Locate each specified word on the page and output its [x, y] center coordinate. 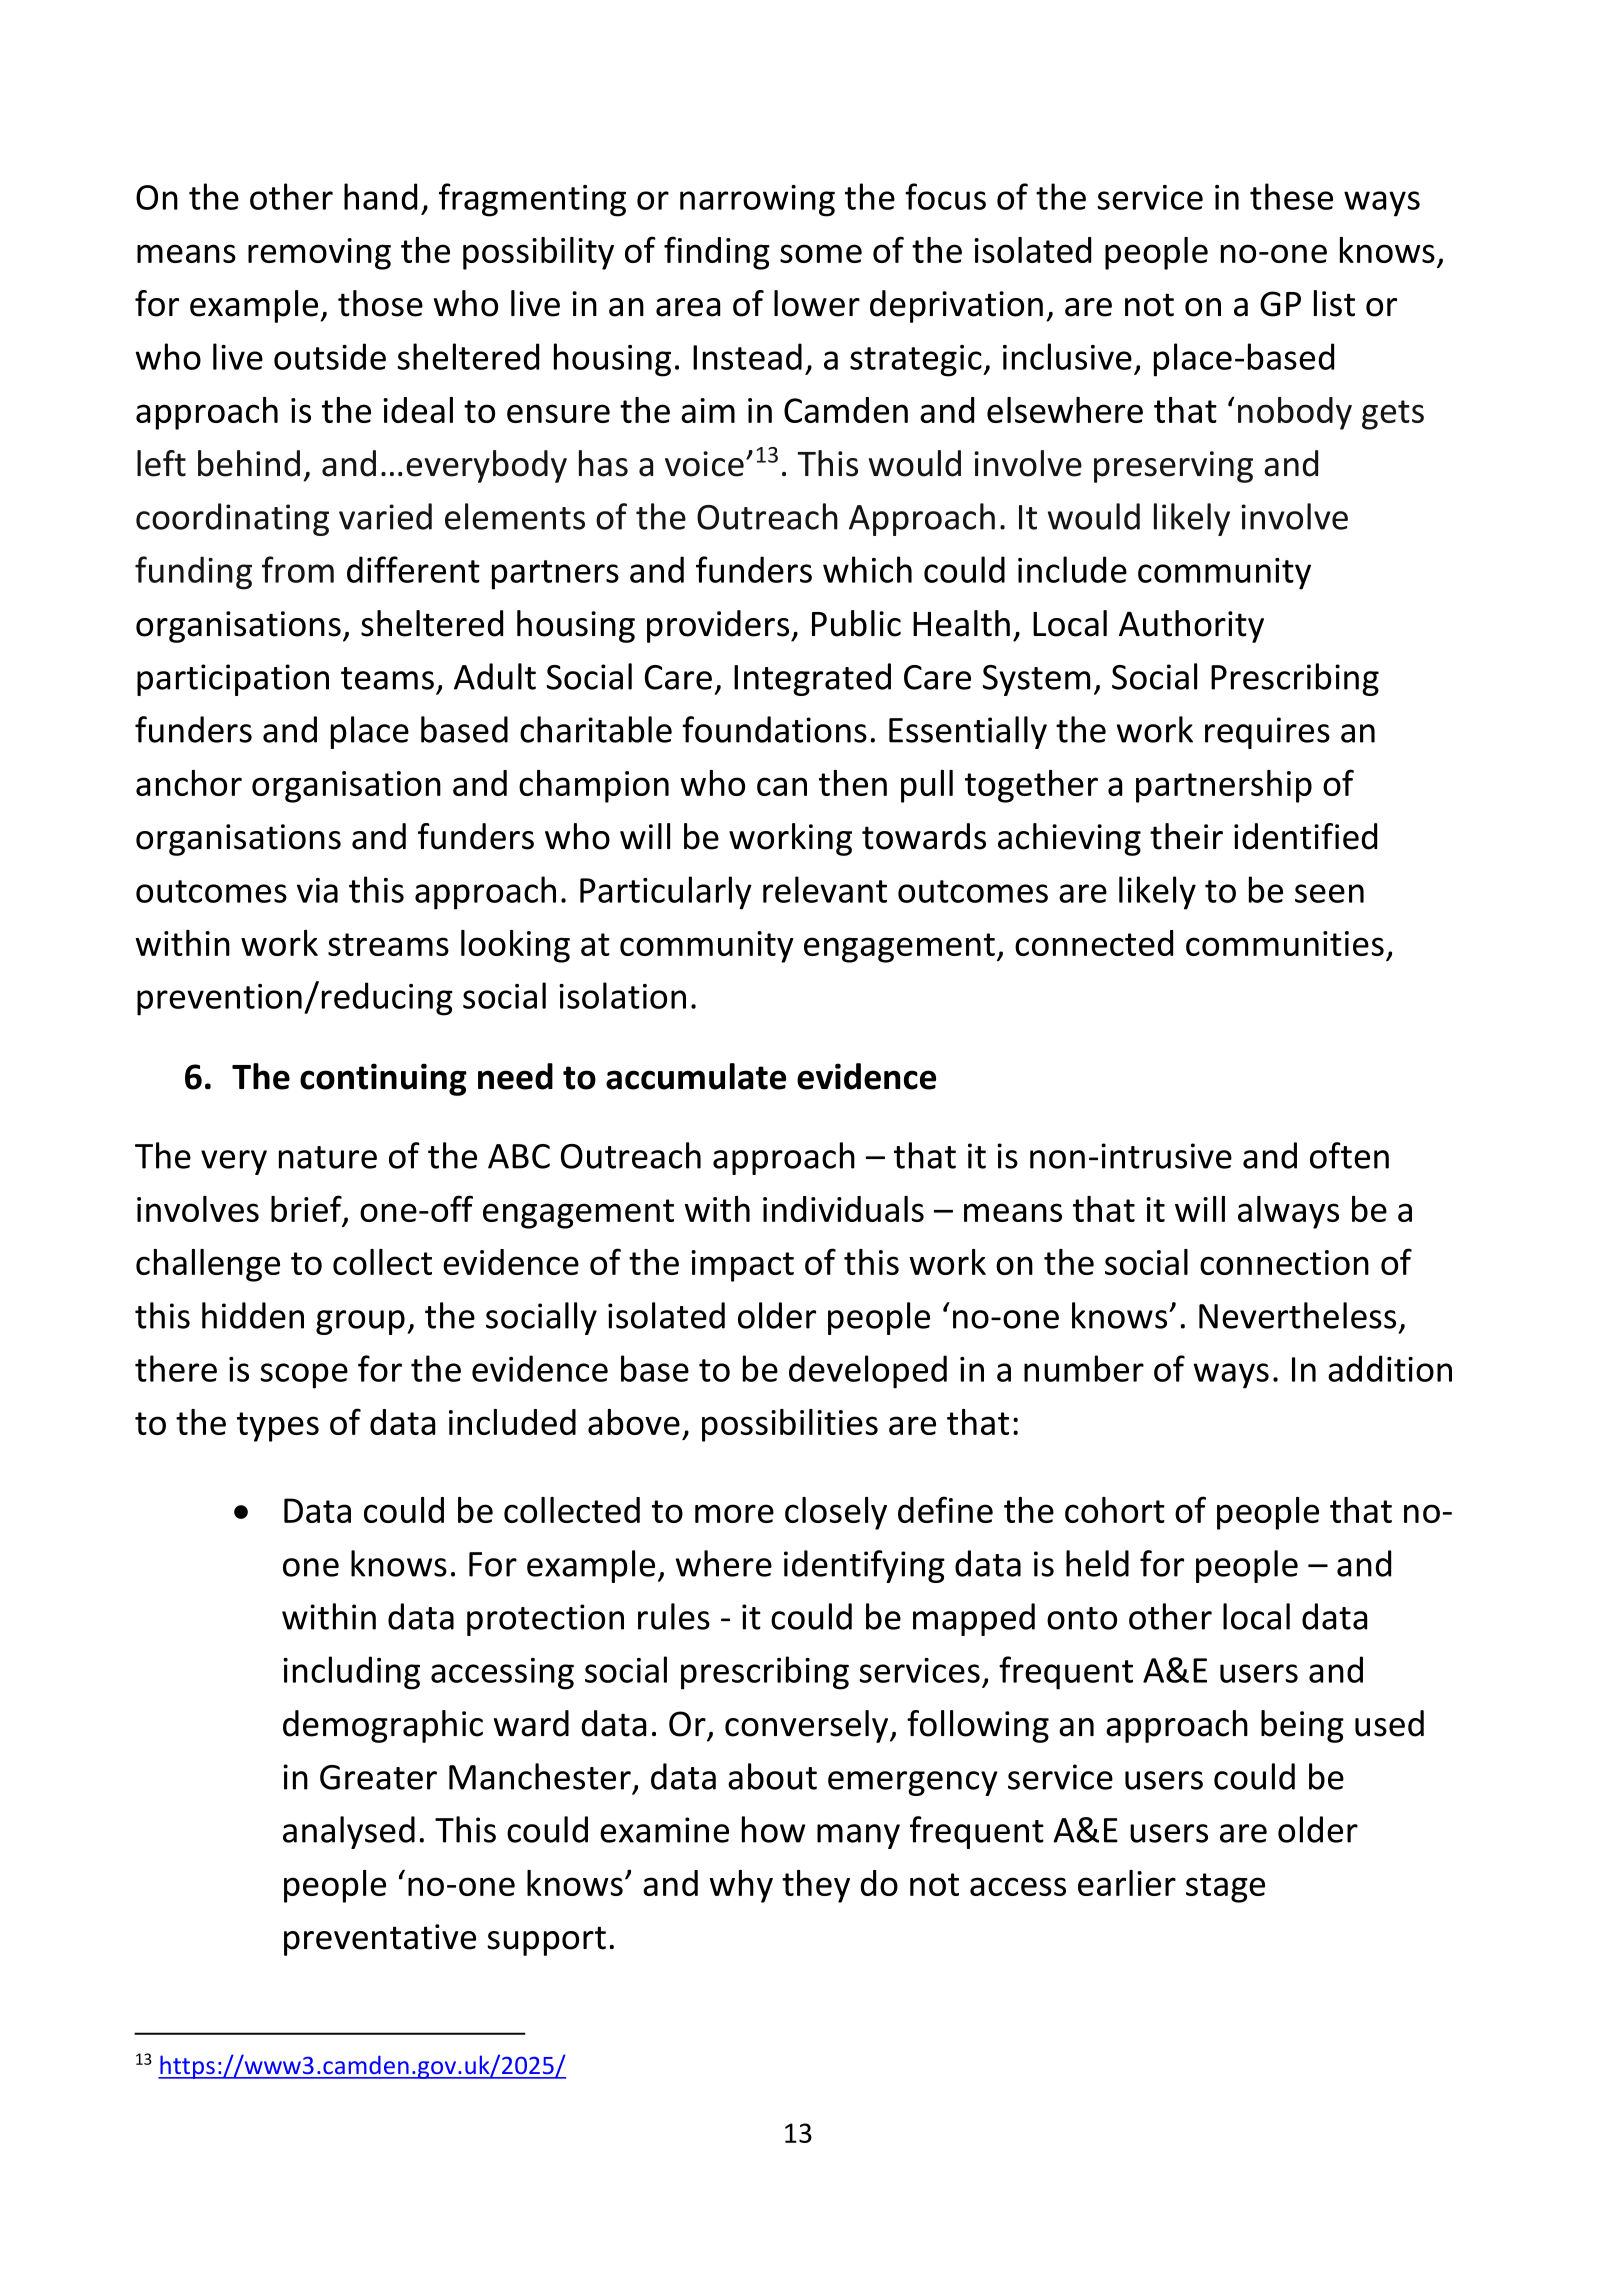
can [782, 786]
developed [868, 1372]
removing [319, 254]
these [1291, 196]
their [1186, 836]
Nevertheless [1297, 1315]
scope [304, 1376]
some [821, 253]
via [317, 890]
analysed [349, 1832]
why [741, 1886]
